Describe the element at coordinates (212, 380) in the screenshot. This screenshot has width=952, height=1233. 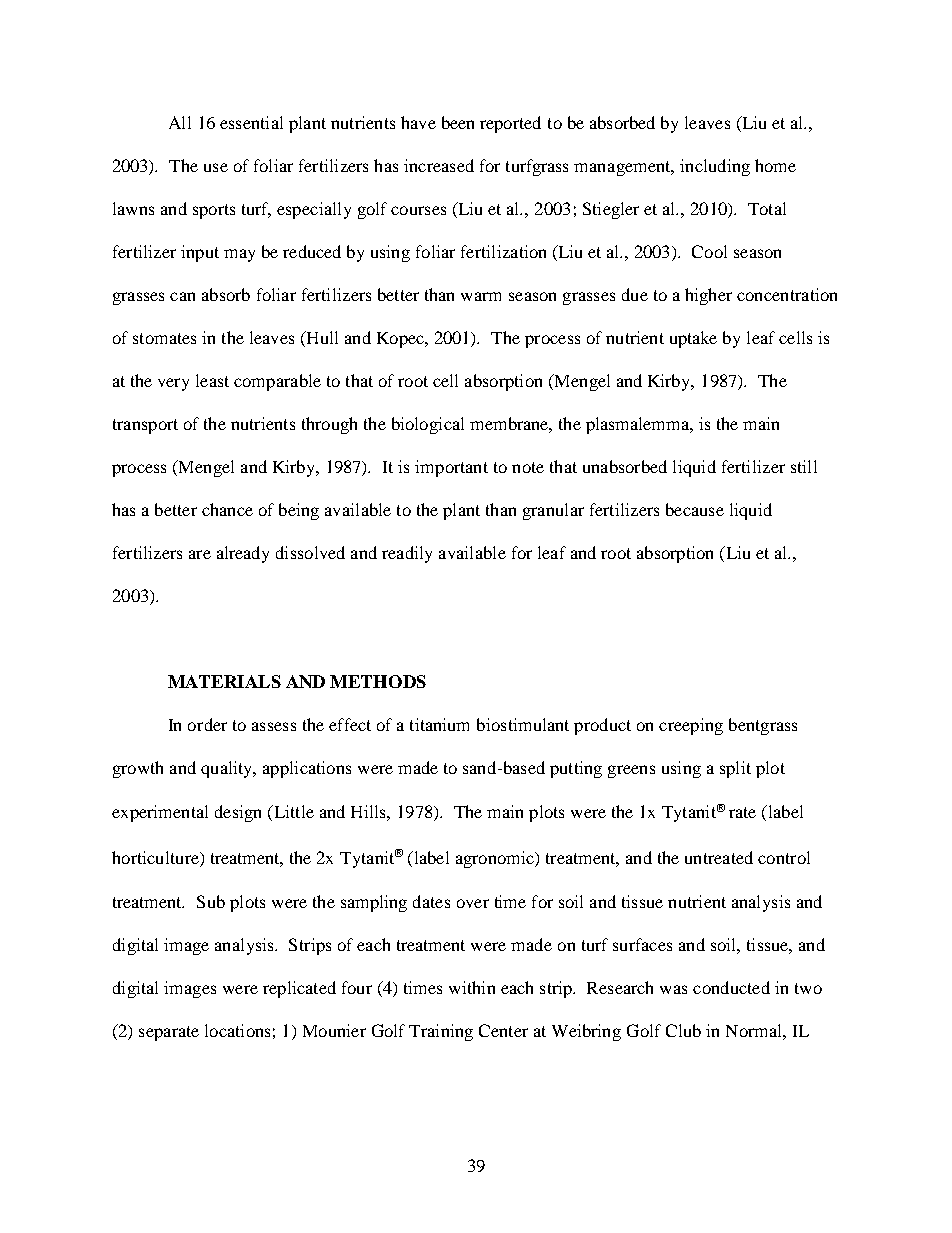
I see `least` at that location.
